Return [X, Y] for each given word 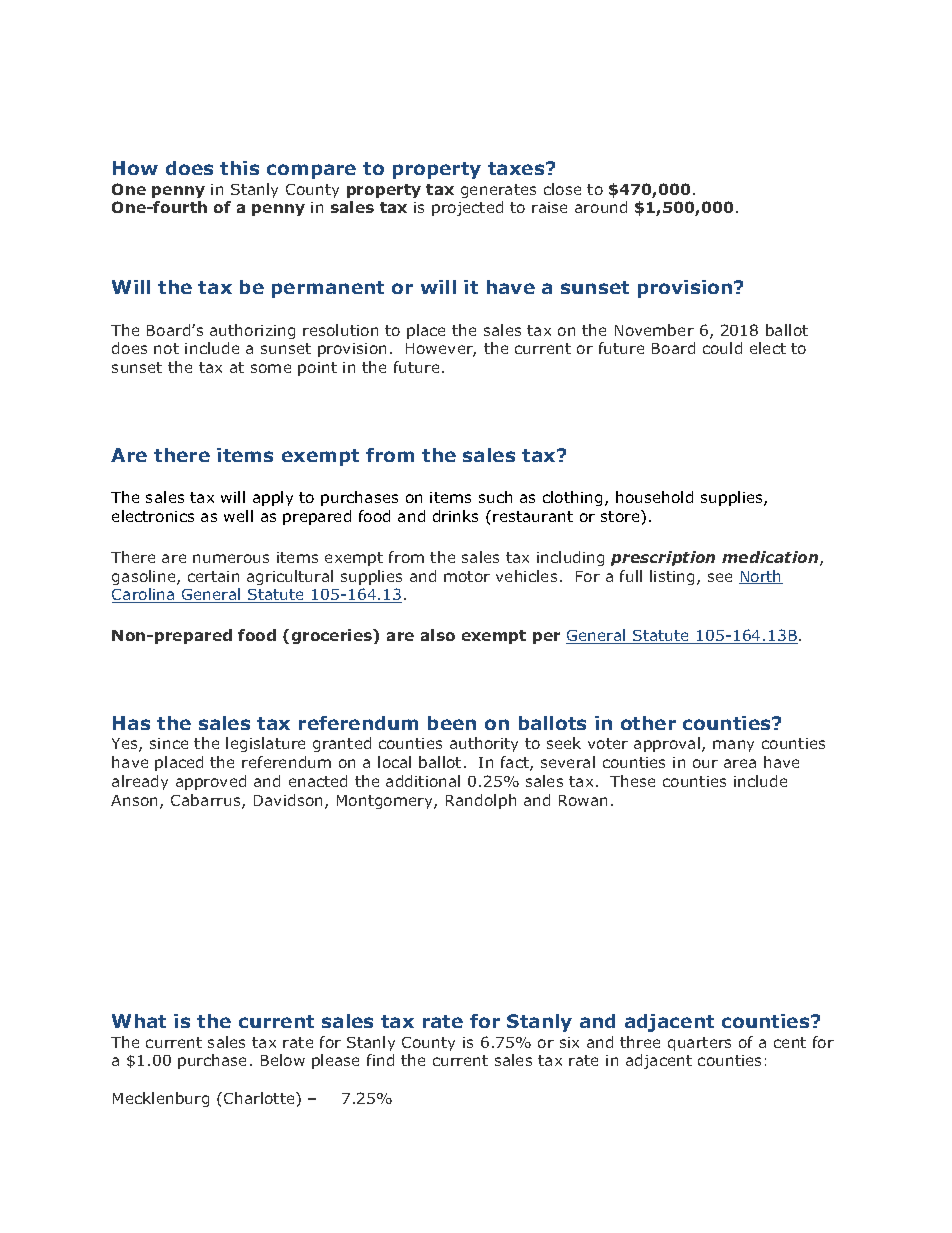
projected [467, 208]
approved [211, 782]
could [722, 348]
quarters [699, 1044]
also [438, 635]
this [239, 168]
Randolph [481, 801]
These [632, 781]
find [380, 1060]
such [495, 497]
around [601, 207]
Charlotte [260, 1098]
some [271, 368]
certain [213, 576]
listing [672, 577]
